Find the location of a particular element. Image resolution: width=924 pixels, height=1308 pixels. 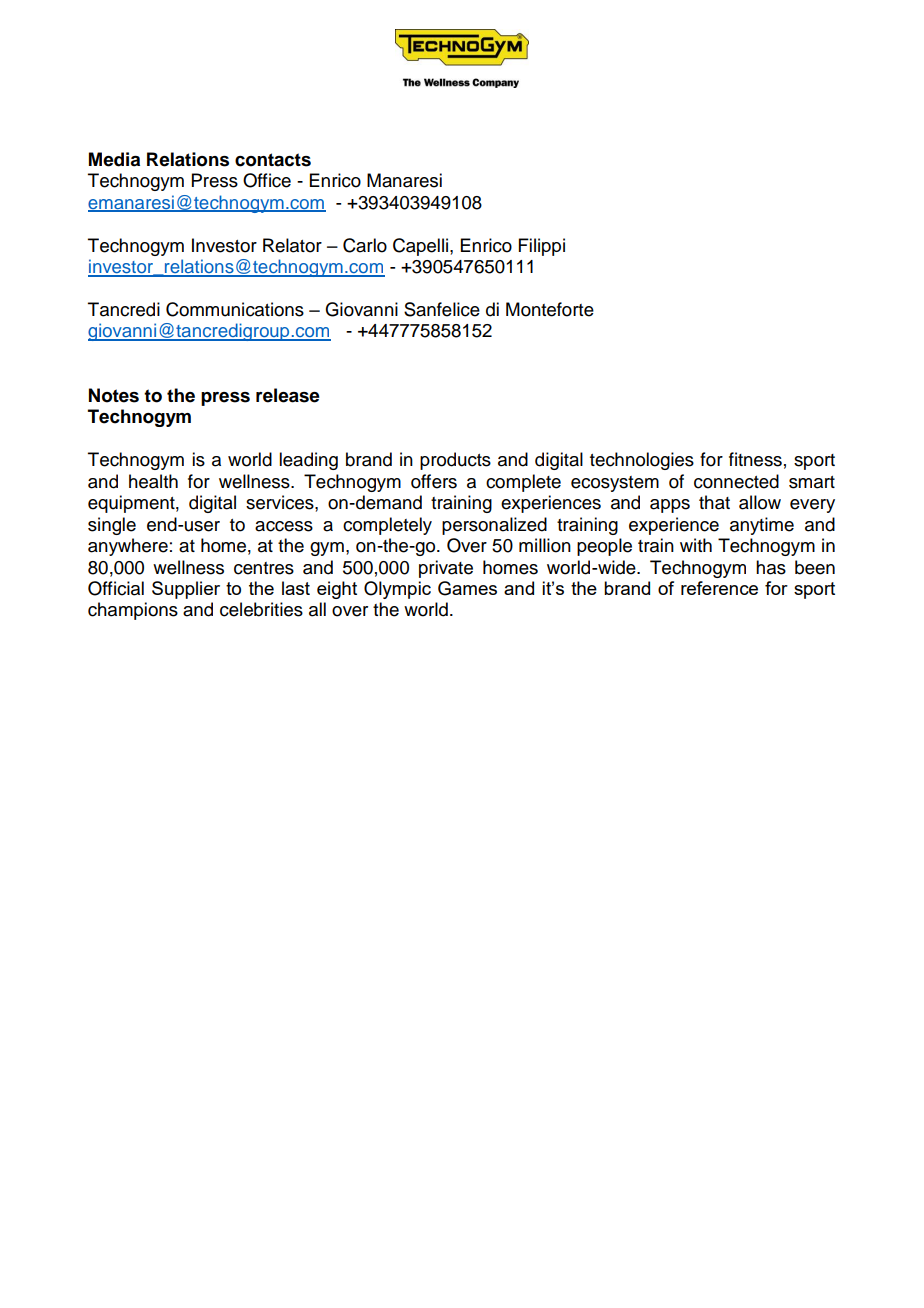

contacts is located at coordinates (273, 160).
